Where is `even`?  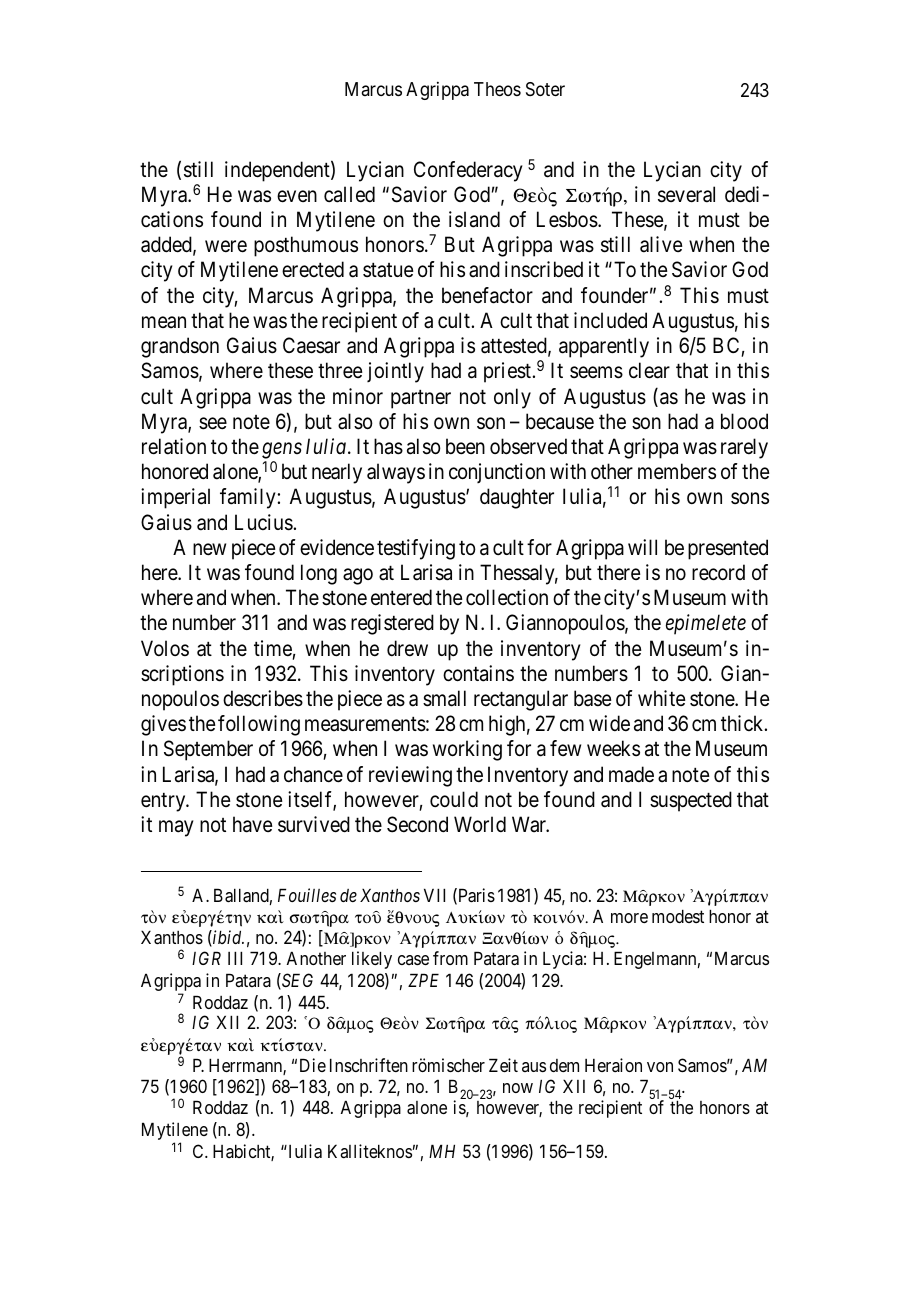
even is located at coordinates (297, 196).
